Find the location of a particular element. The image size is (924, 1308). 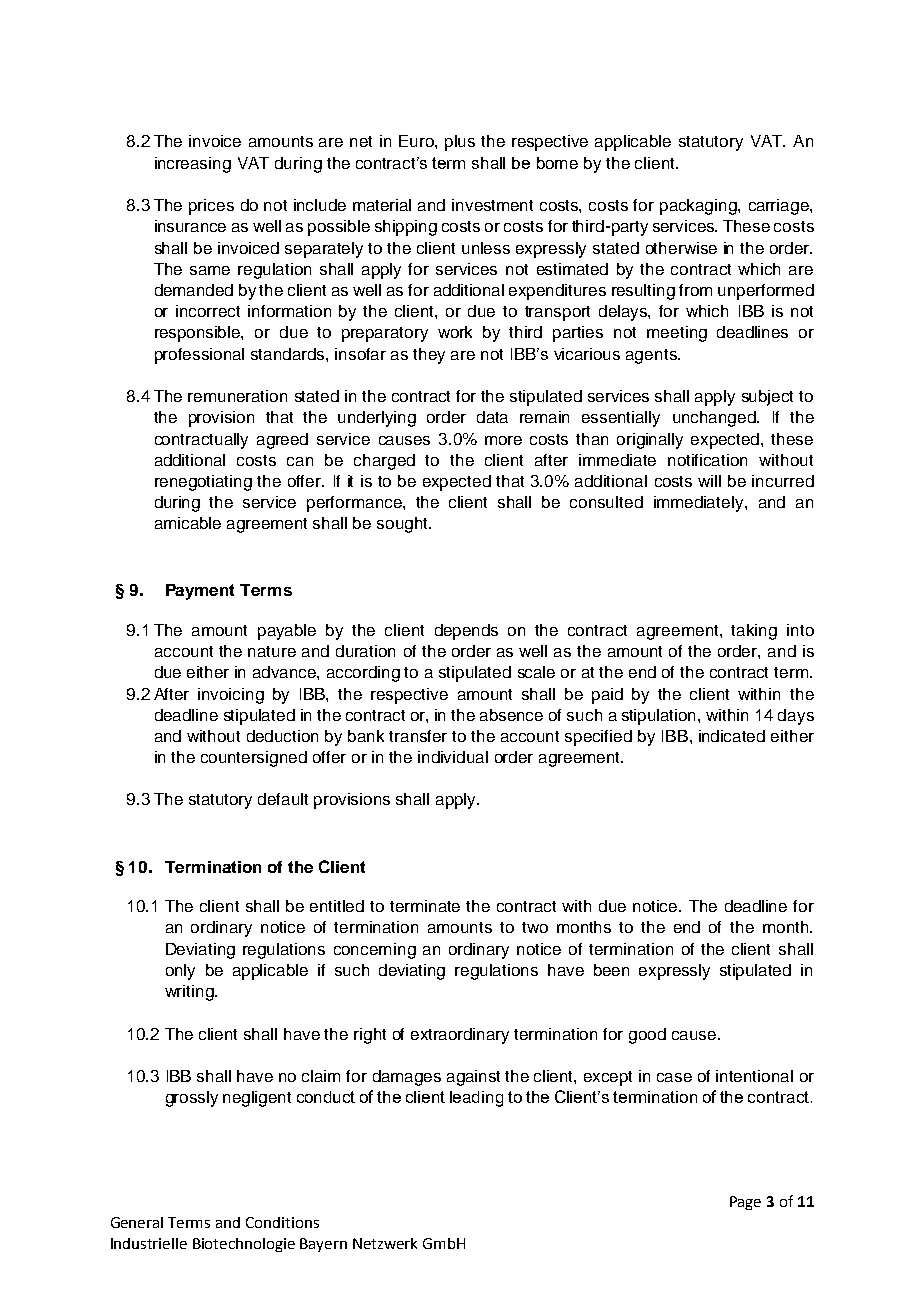

indicated is located at coordinates (732, 736).
